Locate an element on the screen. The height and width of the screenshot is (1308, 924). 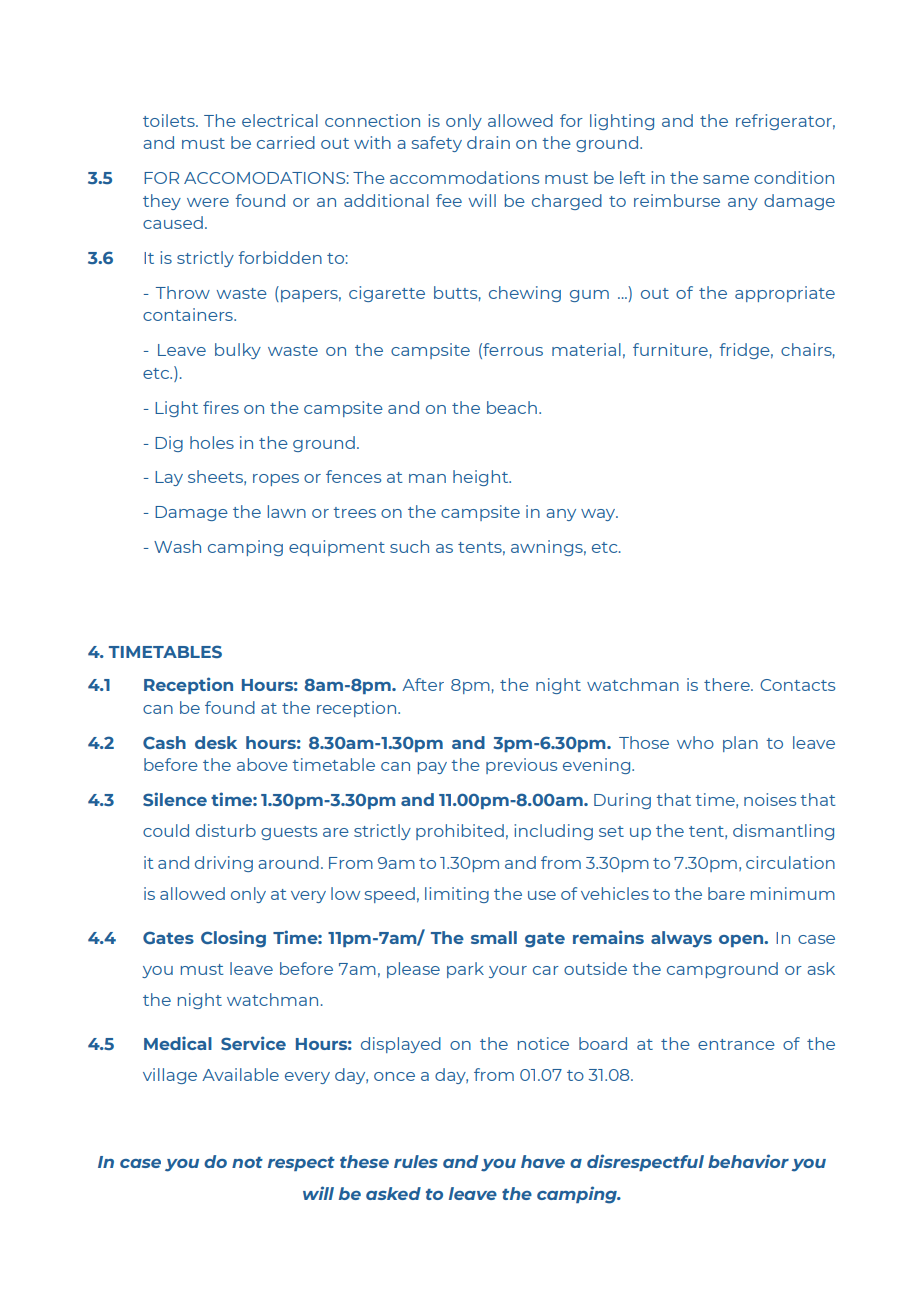
previous is located at coordinates (521, 766).
